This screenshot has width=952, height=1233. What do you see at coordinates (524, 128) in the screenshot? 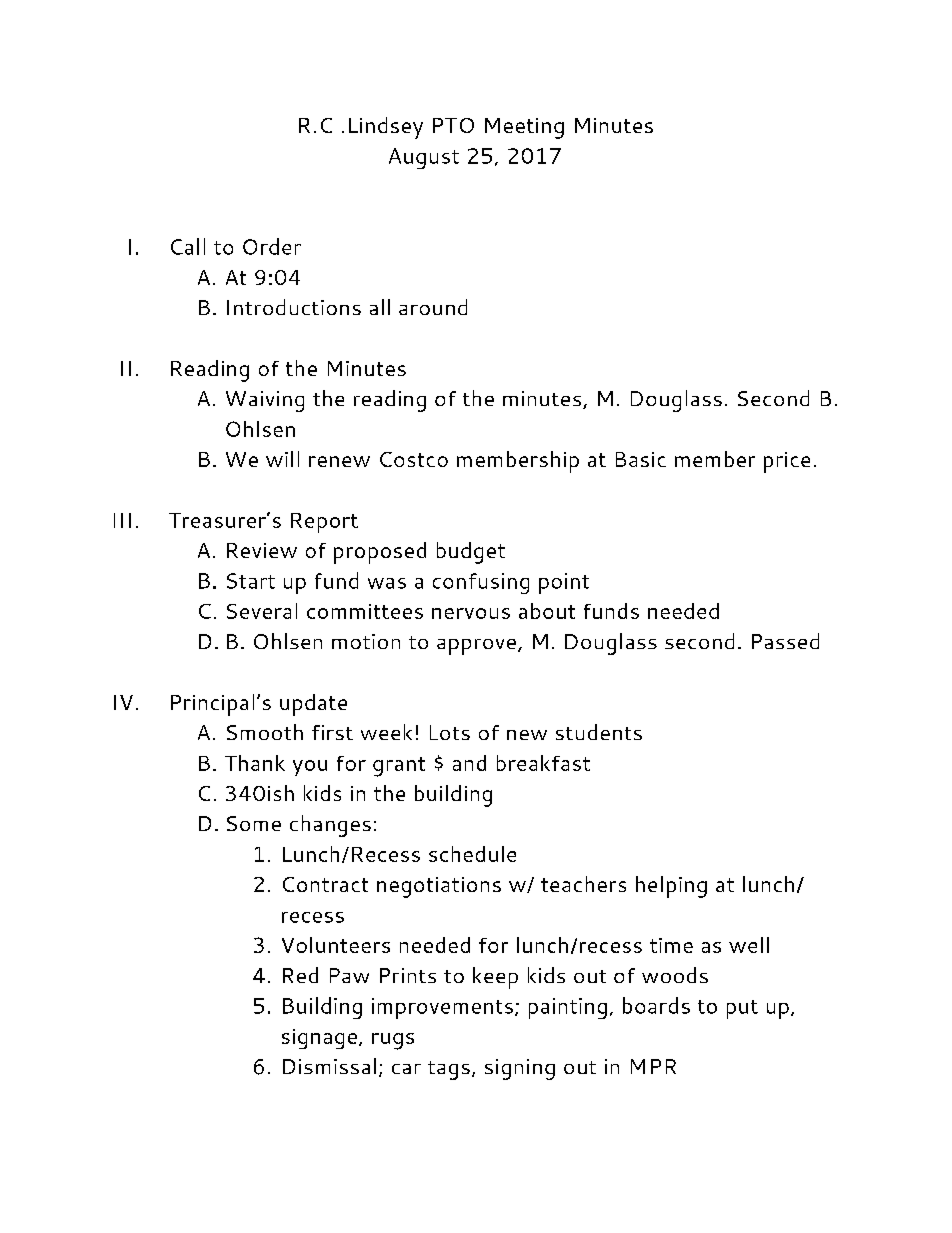
I see `Meeting` at bounding box center [524, 128].
